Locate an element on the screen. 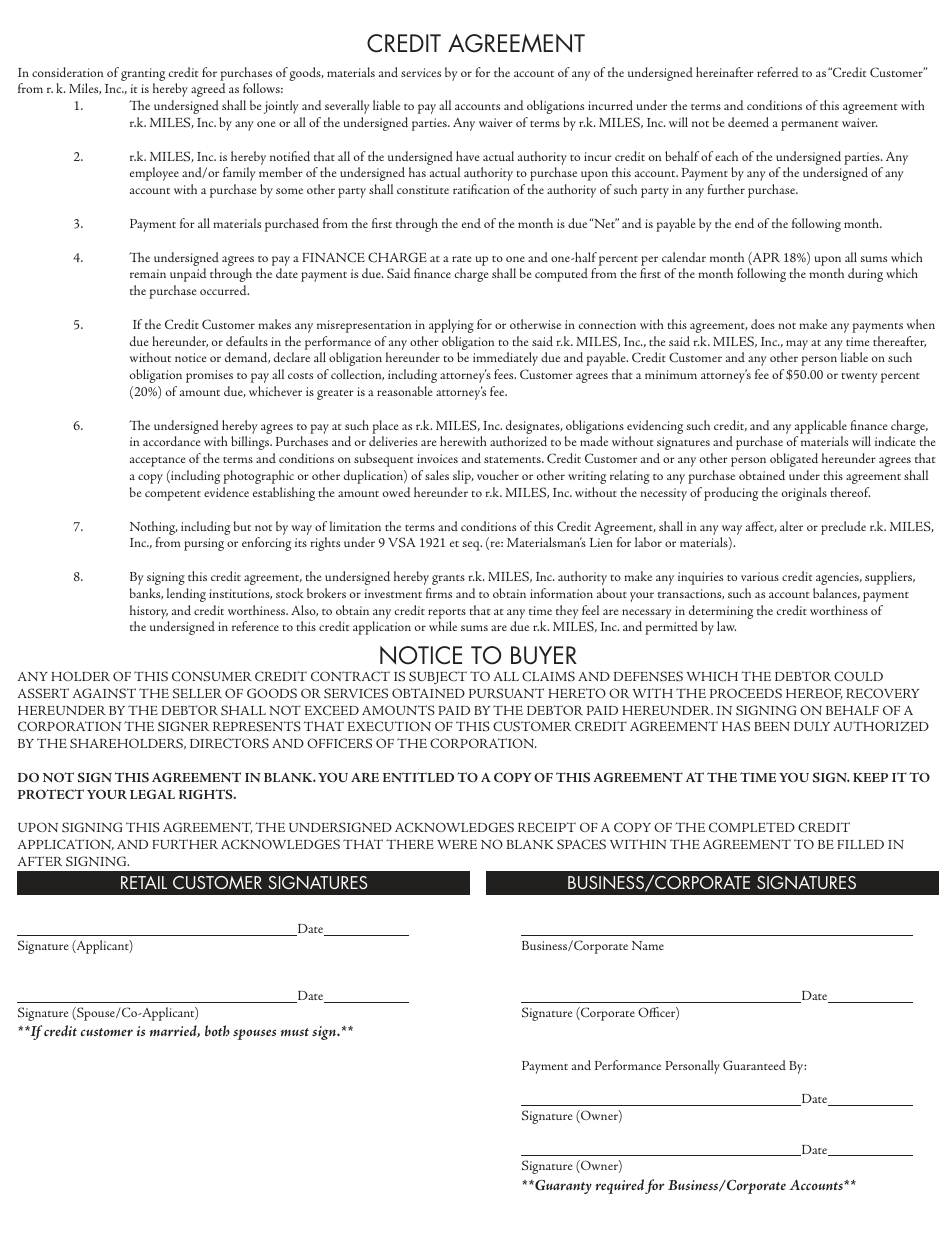  while is located at coordinates (443, 626).
